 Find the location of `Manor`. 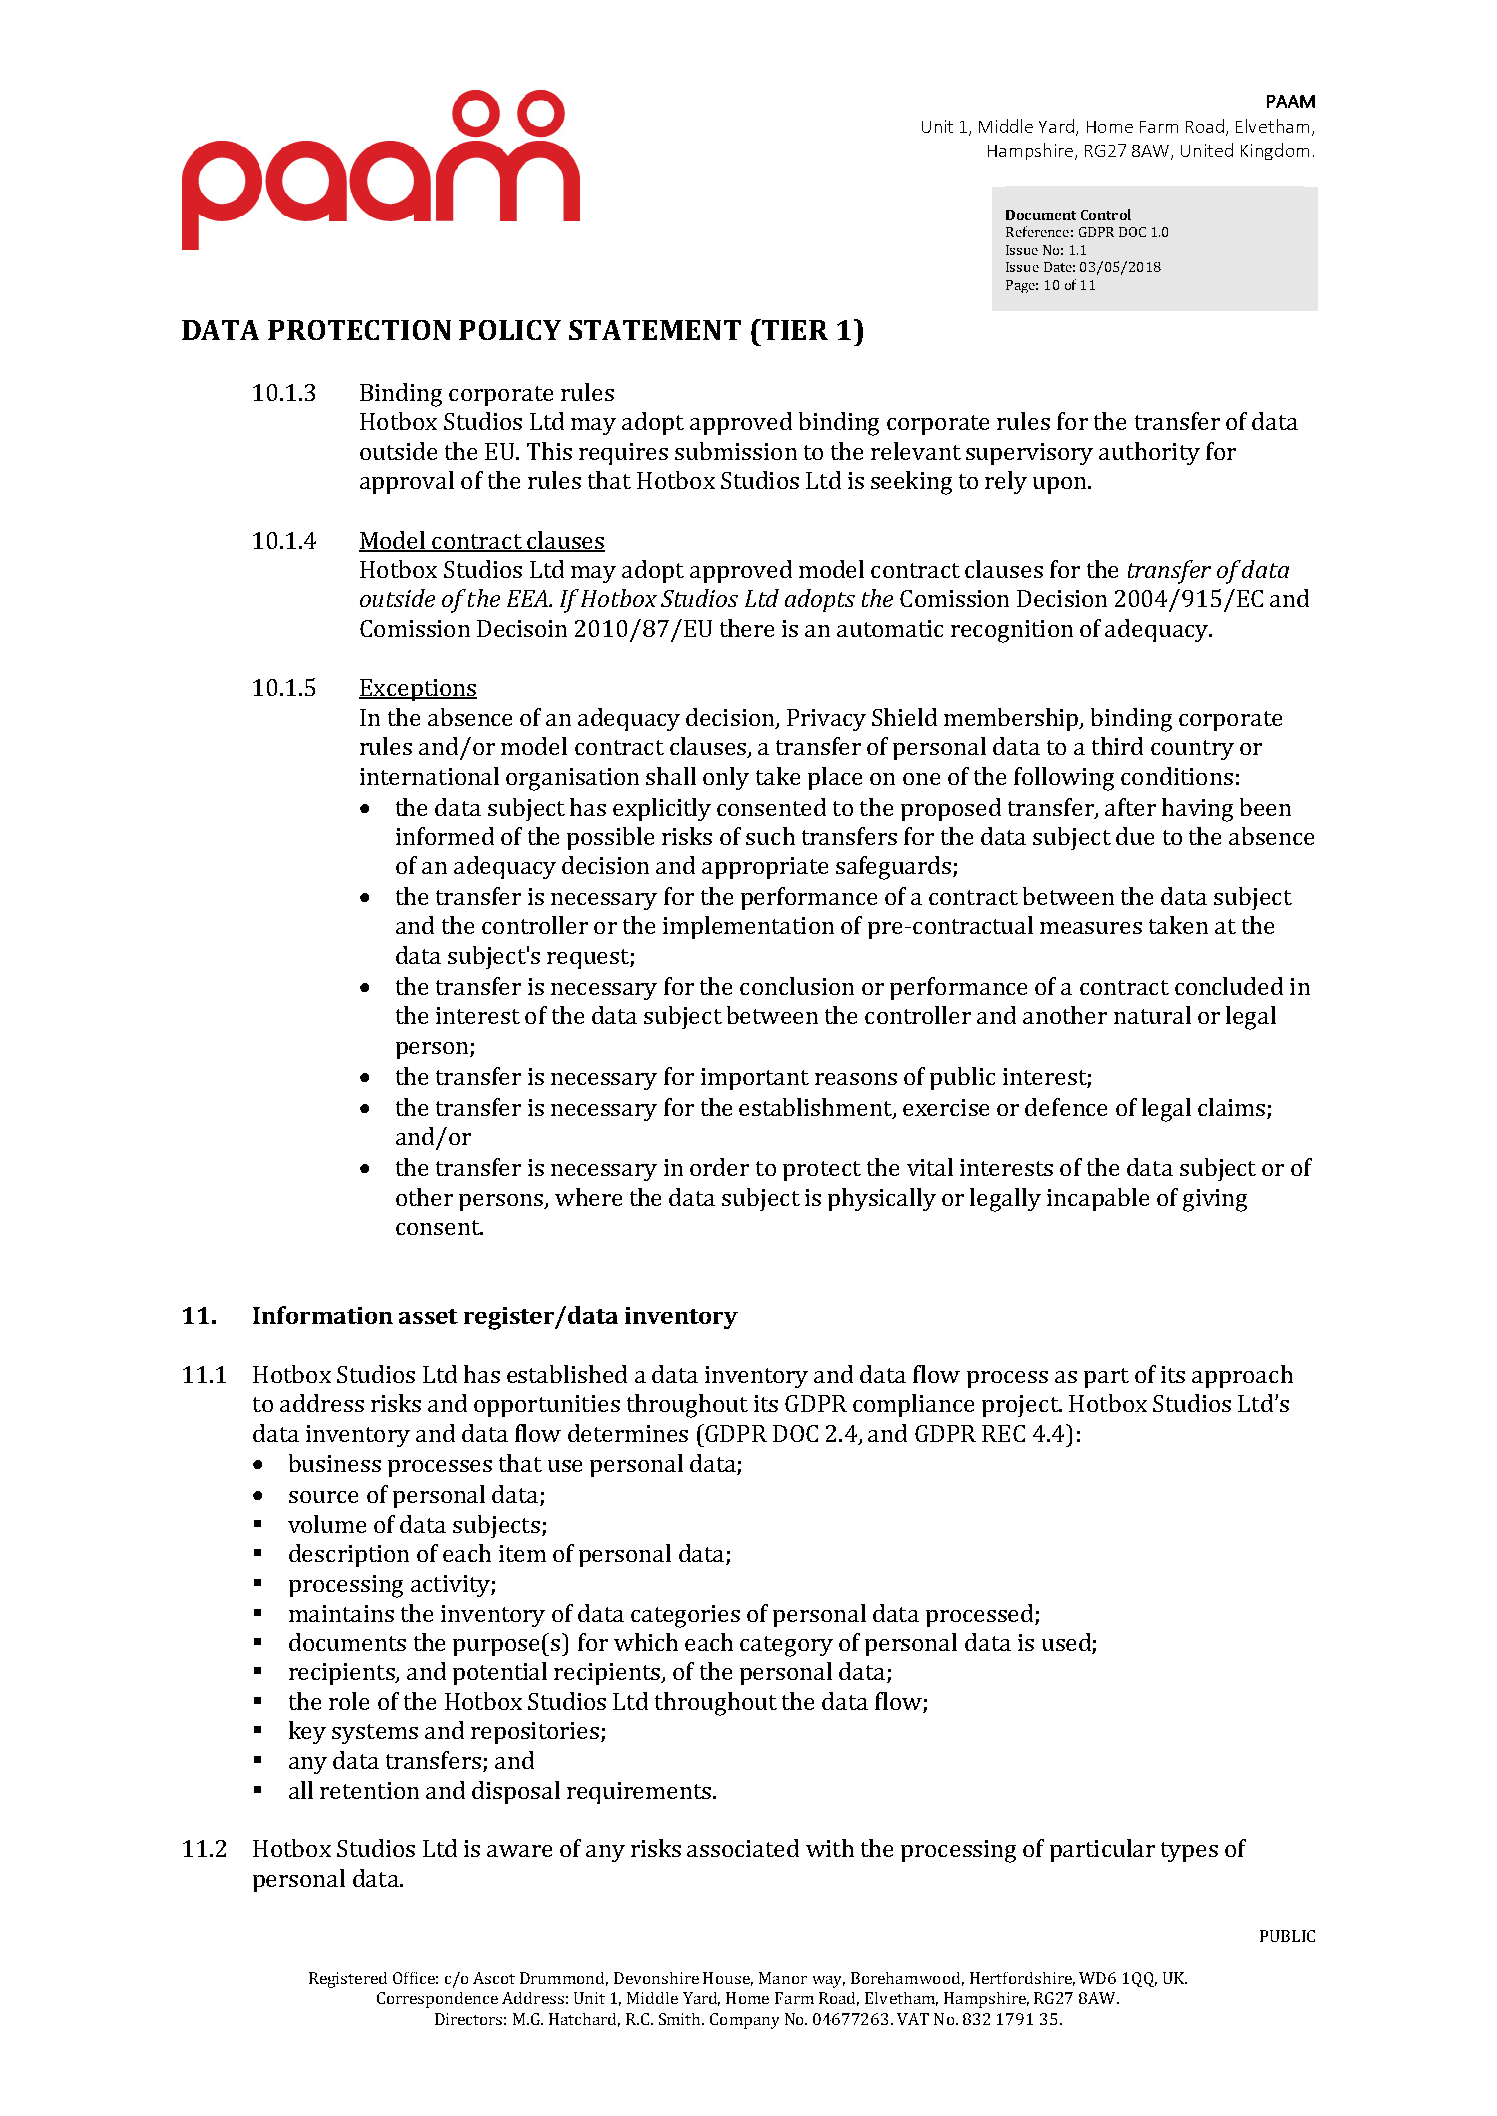

Manor is located at coordinates (783, 1978).
